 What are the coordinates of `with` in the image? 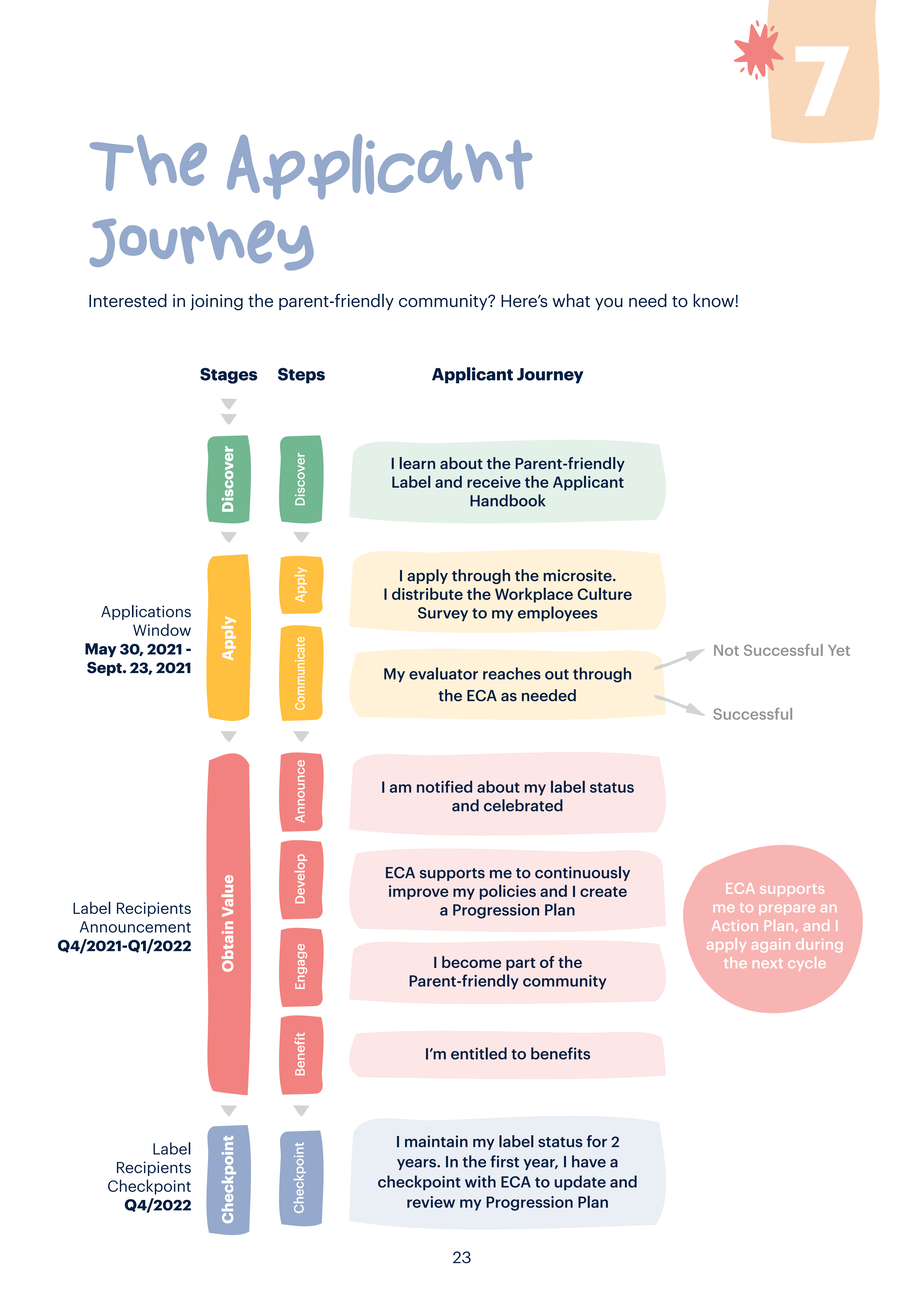 It's located at (480, 1181).
